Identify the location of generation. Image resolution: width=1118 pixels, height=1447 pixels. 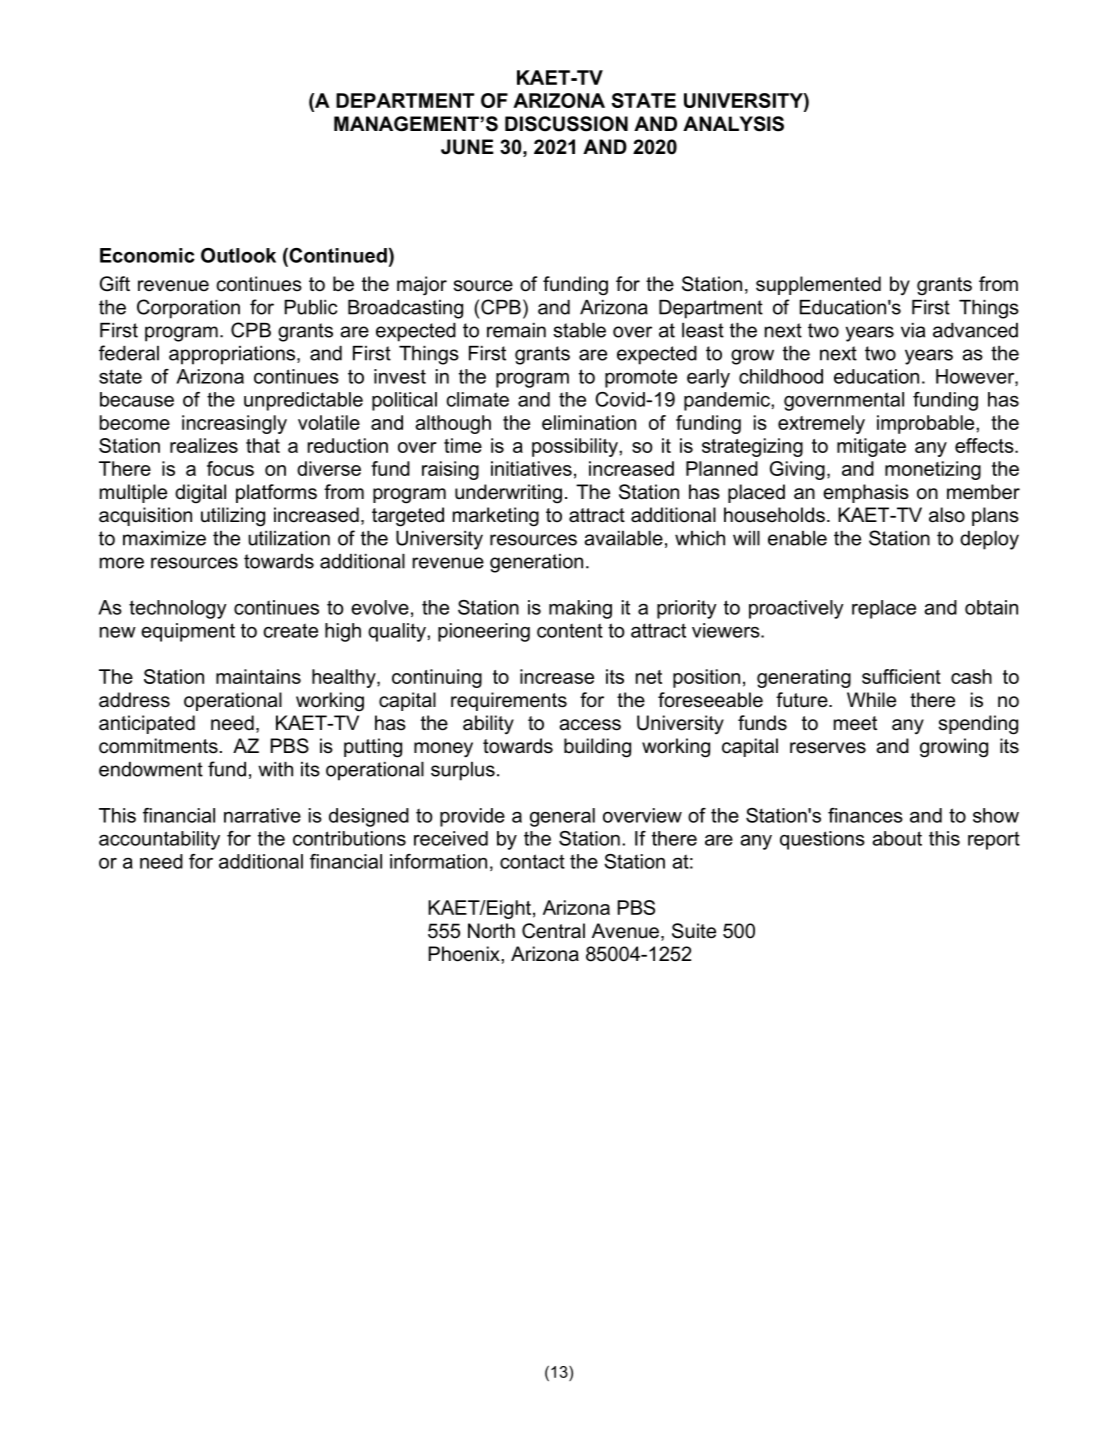
(536, 563).
